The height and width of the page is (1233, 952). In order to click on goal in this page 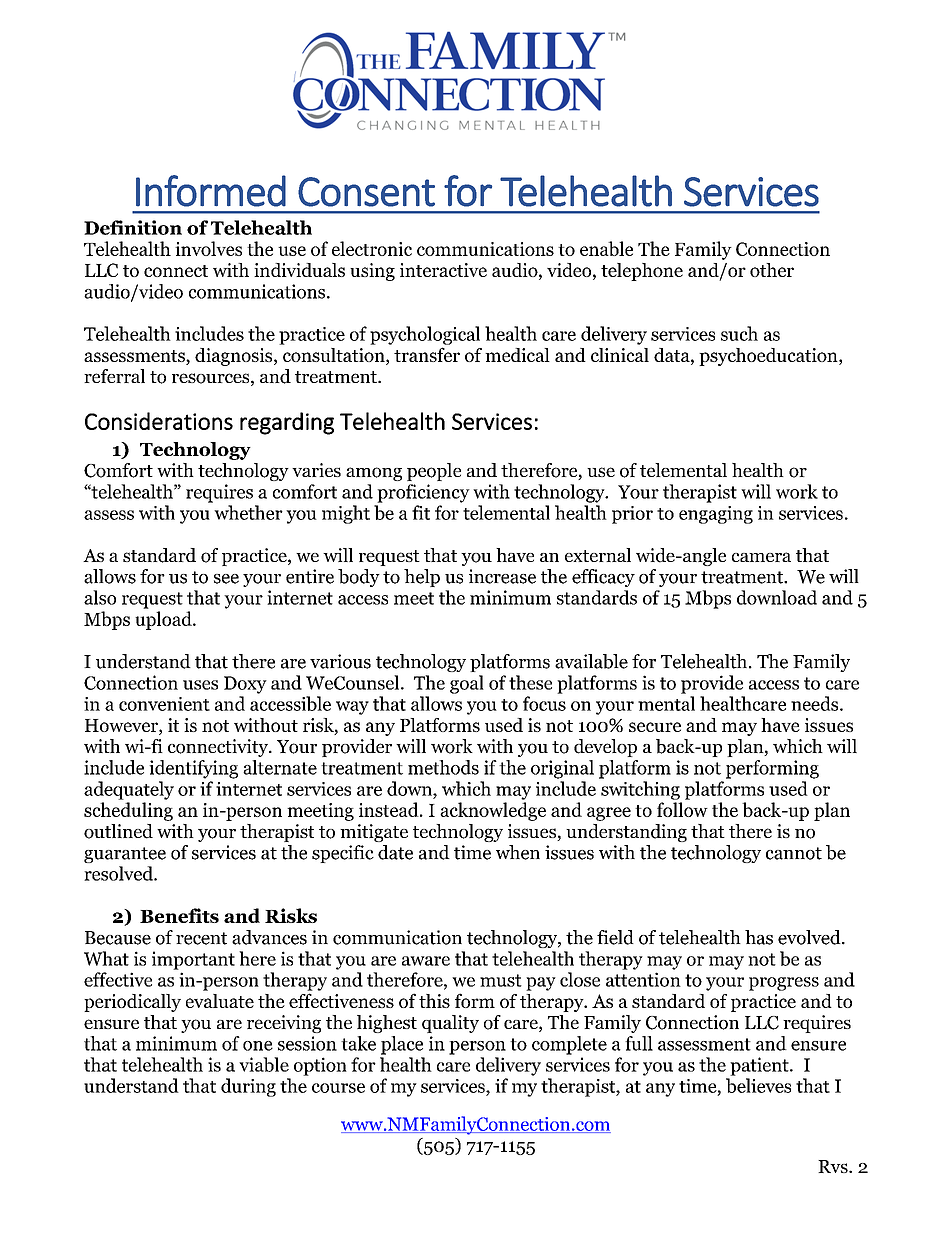, I will do `click(467, 684)`.
